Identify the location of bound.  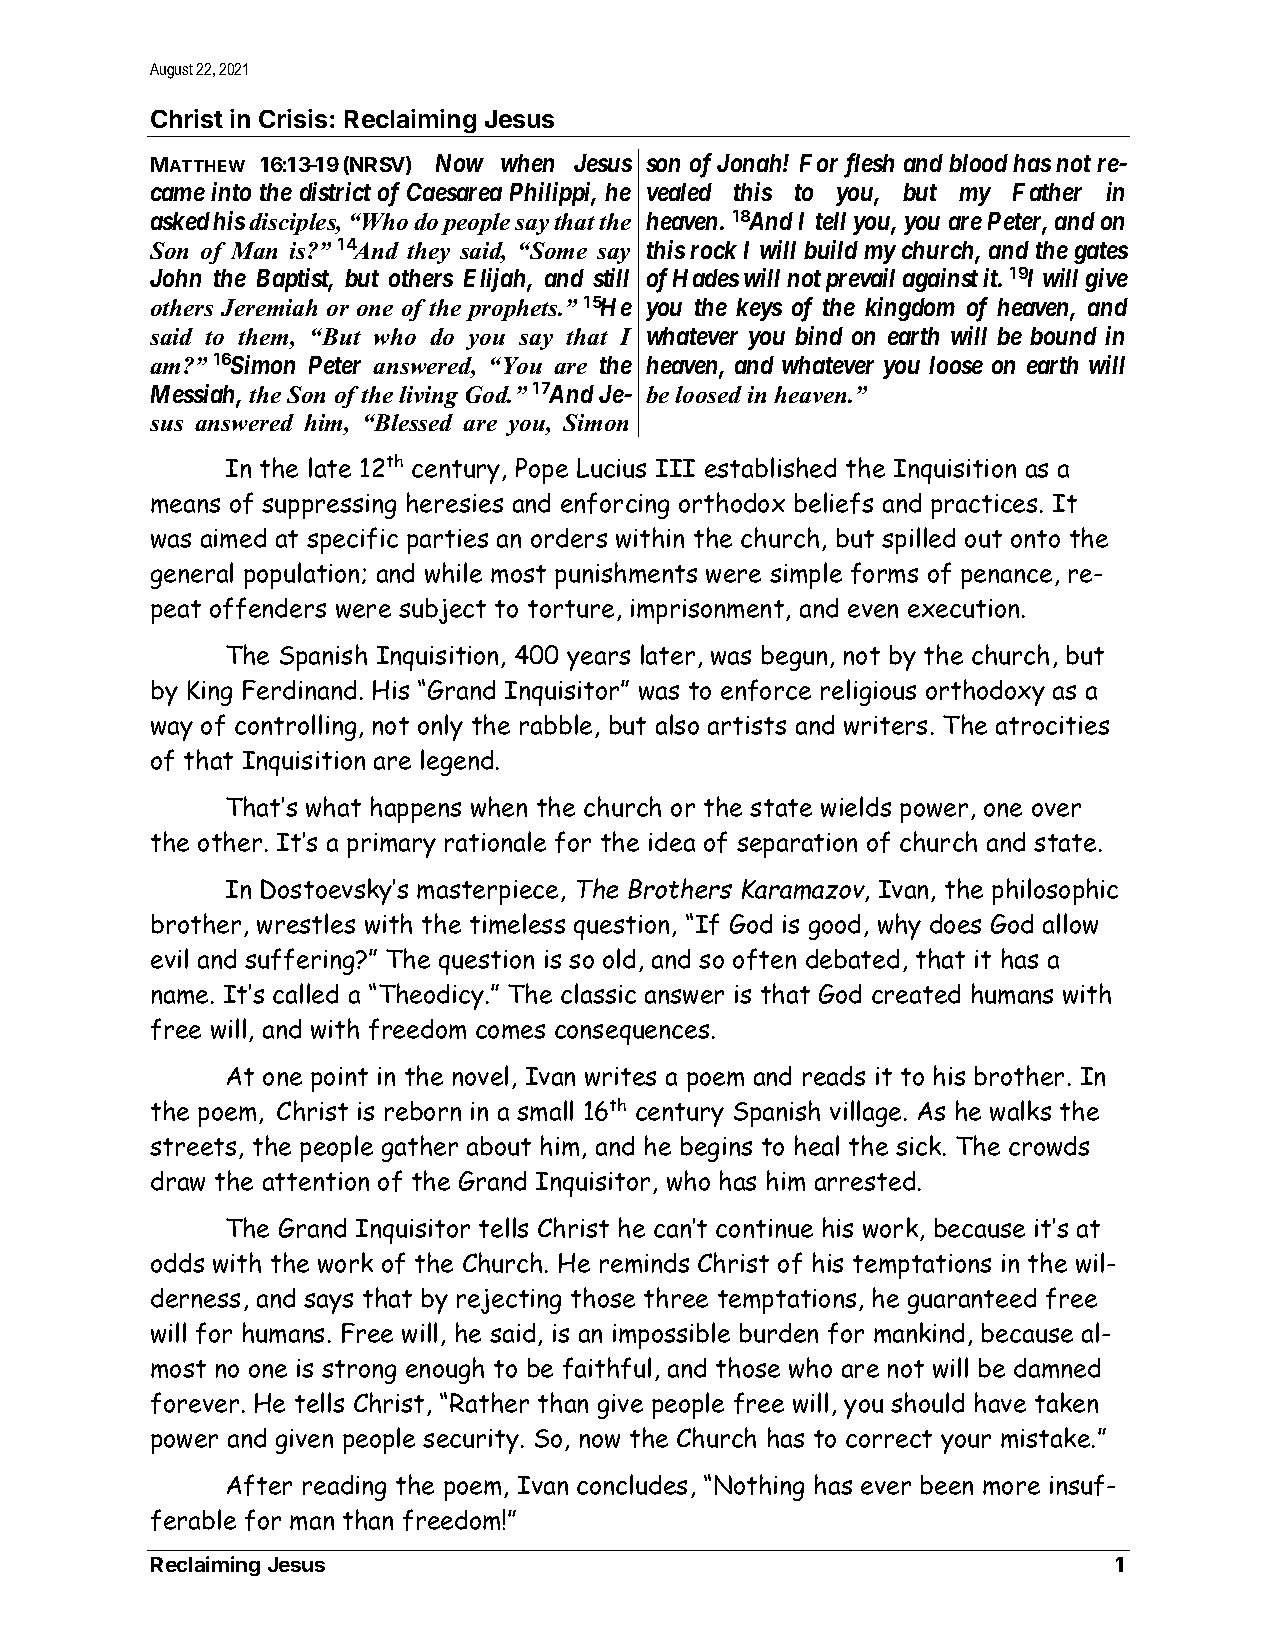
(1063, 336).
